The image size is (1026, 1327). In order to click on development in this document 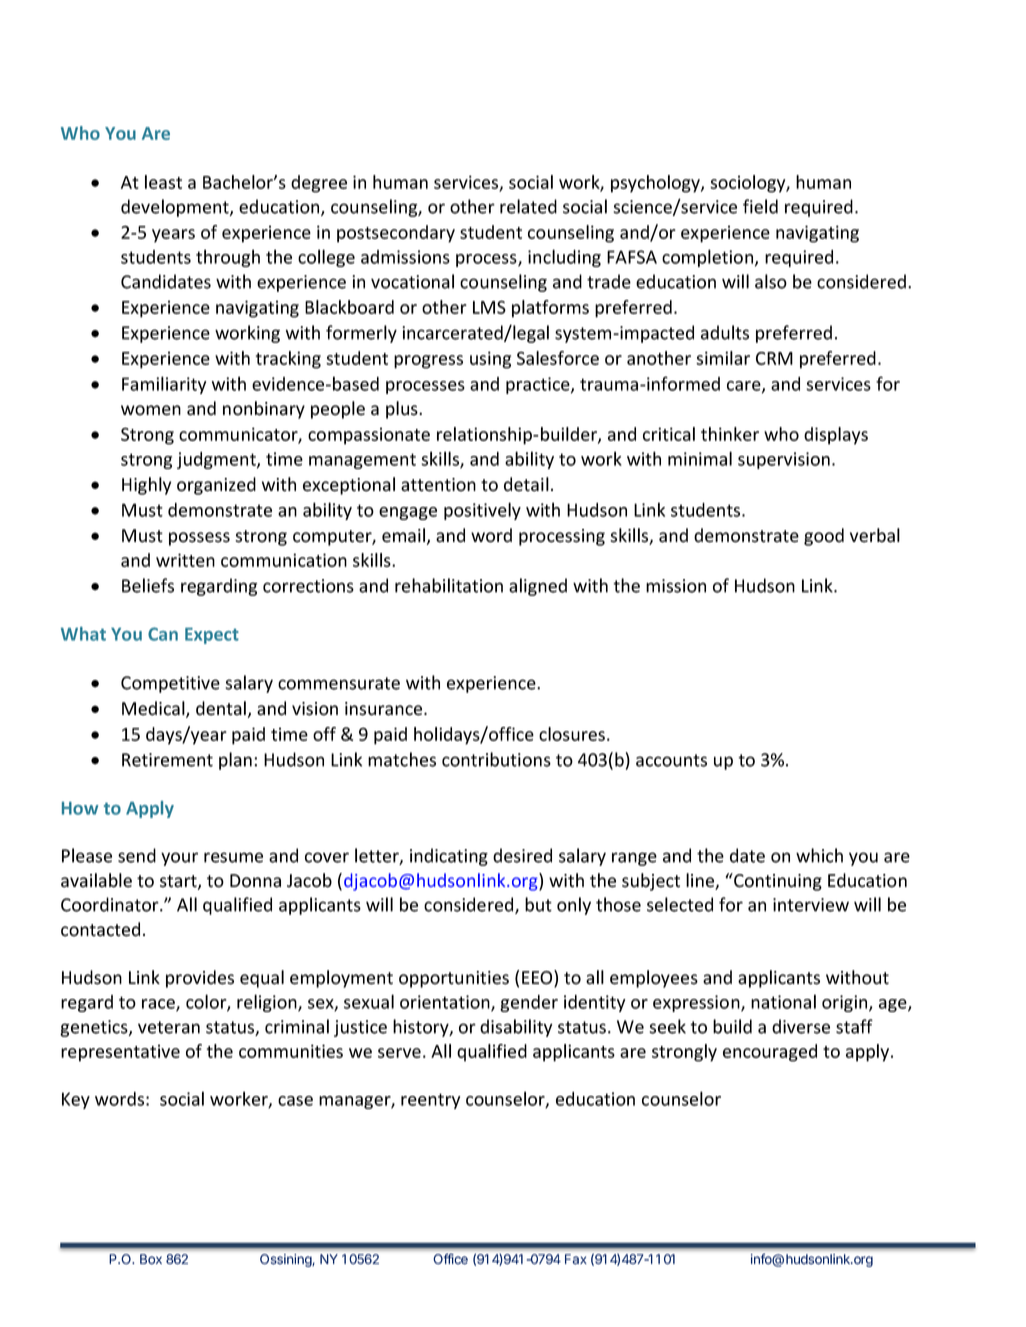, I will do `click(176, 208)`.
